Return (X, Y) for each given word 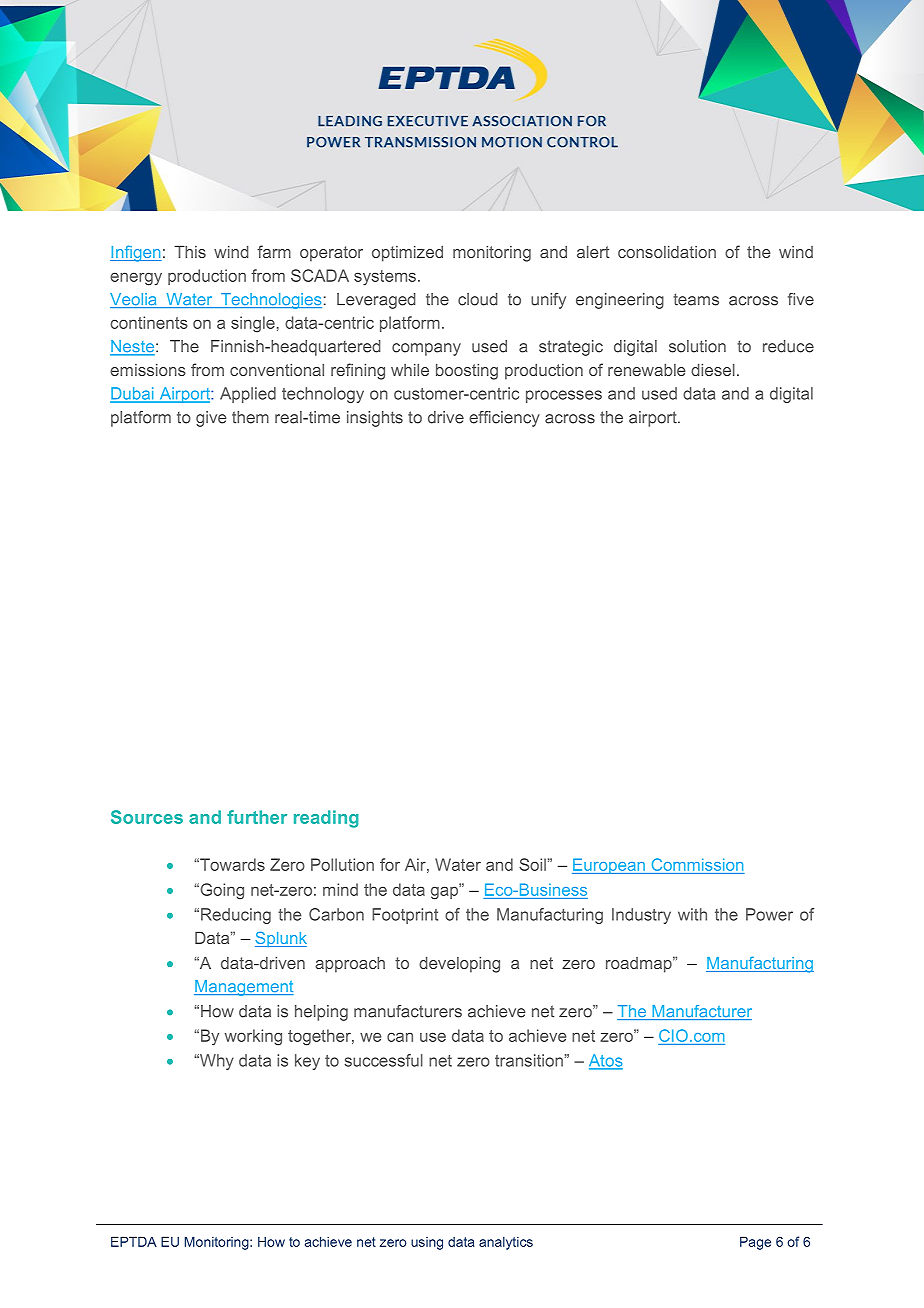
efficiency (504, 419)
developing (459, 965)
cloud (478, 299)
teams (696, 299)
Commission (697, 864)
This (190, 252)
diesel (713, 370)
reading (326, 819)
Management (244, 988)
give (211, 419)
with (692, 914)
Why (215, 1062)
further (257, 817)
